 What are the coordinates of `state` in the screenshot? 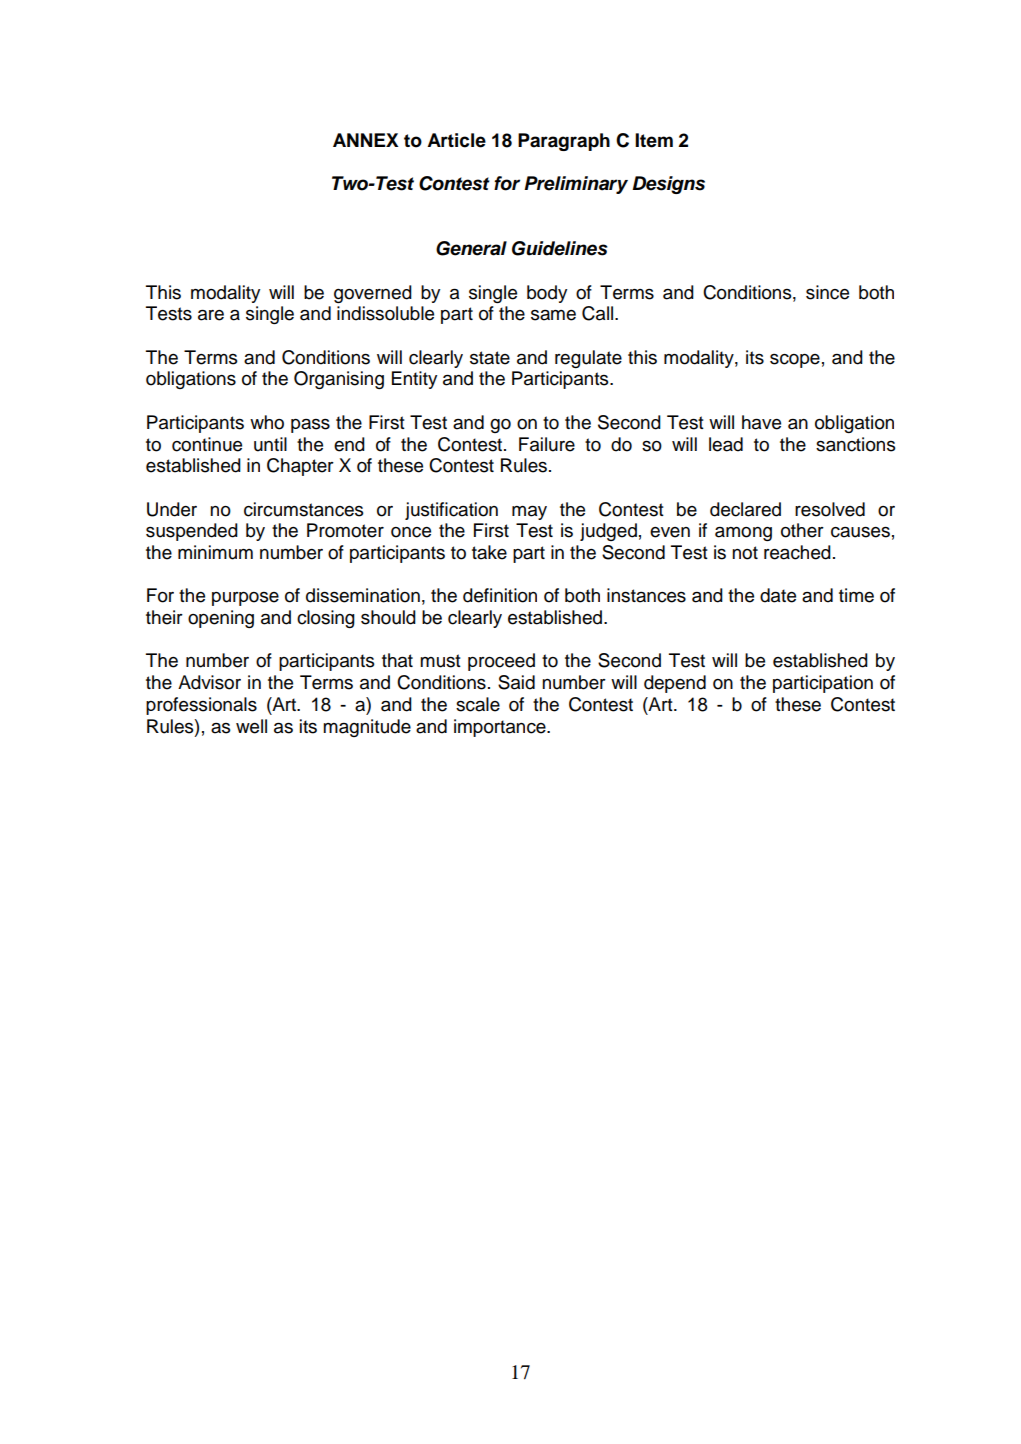 It's located at (490, 358).
